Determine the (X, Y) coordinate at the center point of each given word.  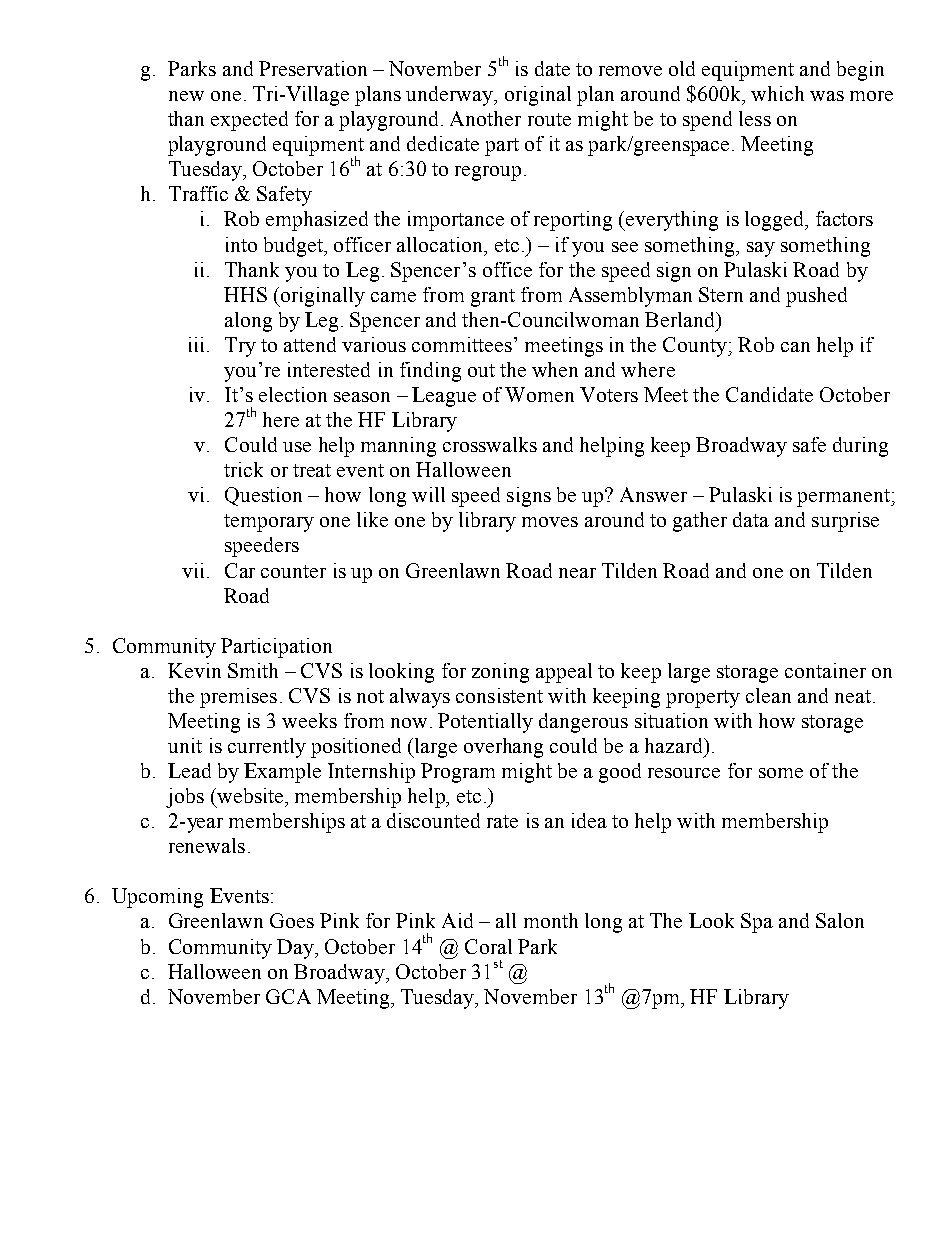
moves (550, 522)
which (777, 93)
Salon (840, 920)
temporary (269, 523)
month (551, 920)
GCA (288, 996)
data (751, 519)
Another (485, 118)
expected (249, 121)
